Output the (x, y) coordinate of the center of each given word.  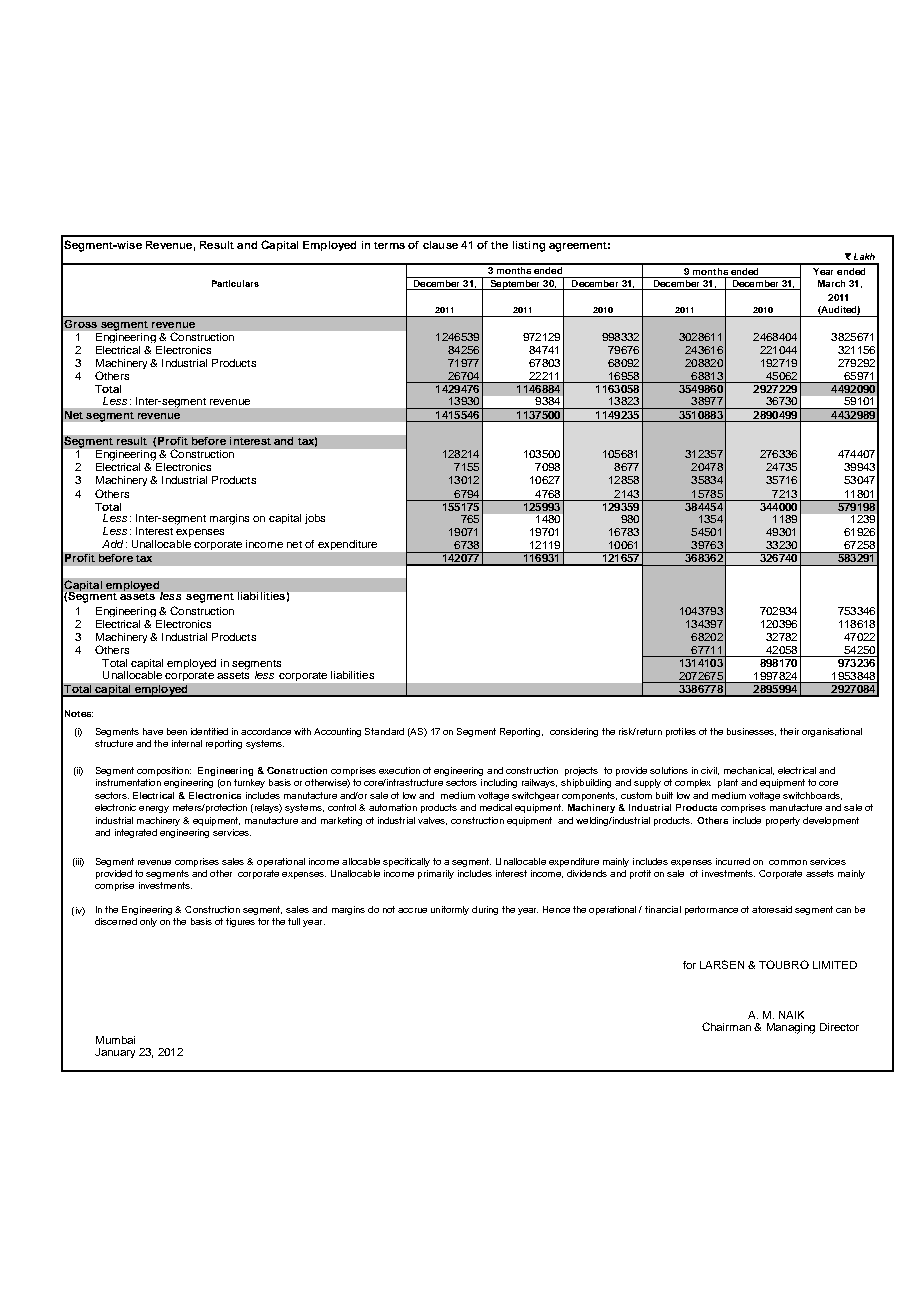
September (515, 283)
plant (728, 783)
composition (164, 771)
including (499, 783)
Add (112, 544)
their (789, 731)
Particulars (235, 283)
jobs (315, 519)
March (831, 283)
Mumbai (115, 1040)
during (485, 910)
